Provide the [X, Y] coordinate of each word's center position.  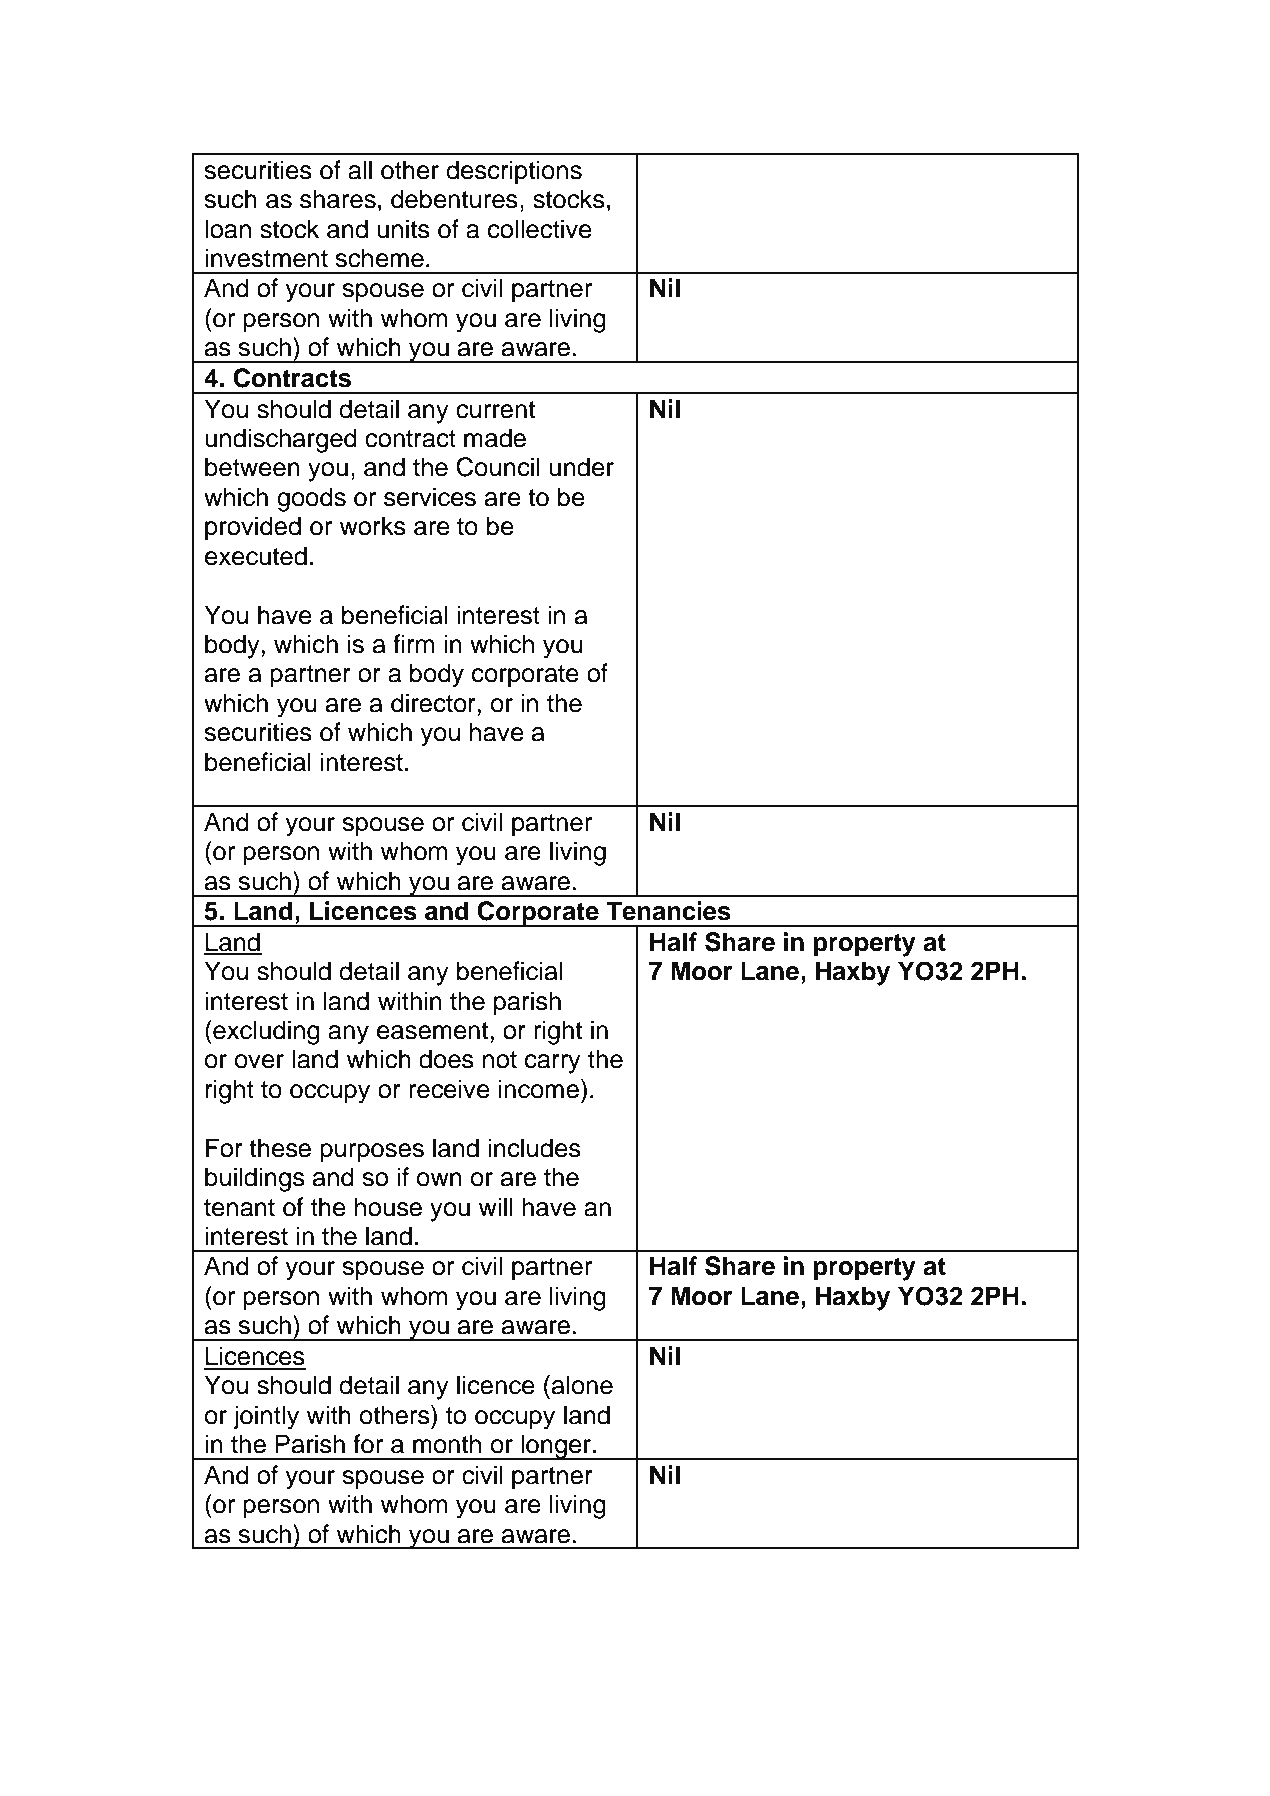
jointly [266, 1417]
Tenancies [668, 911]
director [434, 703]
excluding [265, 1032]
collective [540, 229]
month [447, 1444]
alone [582, 1385]
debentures [454, 199]
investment [266, 258]
